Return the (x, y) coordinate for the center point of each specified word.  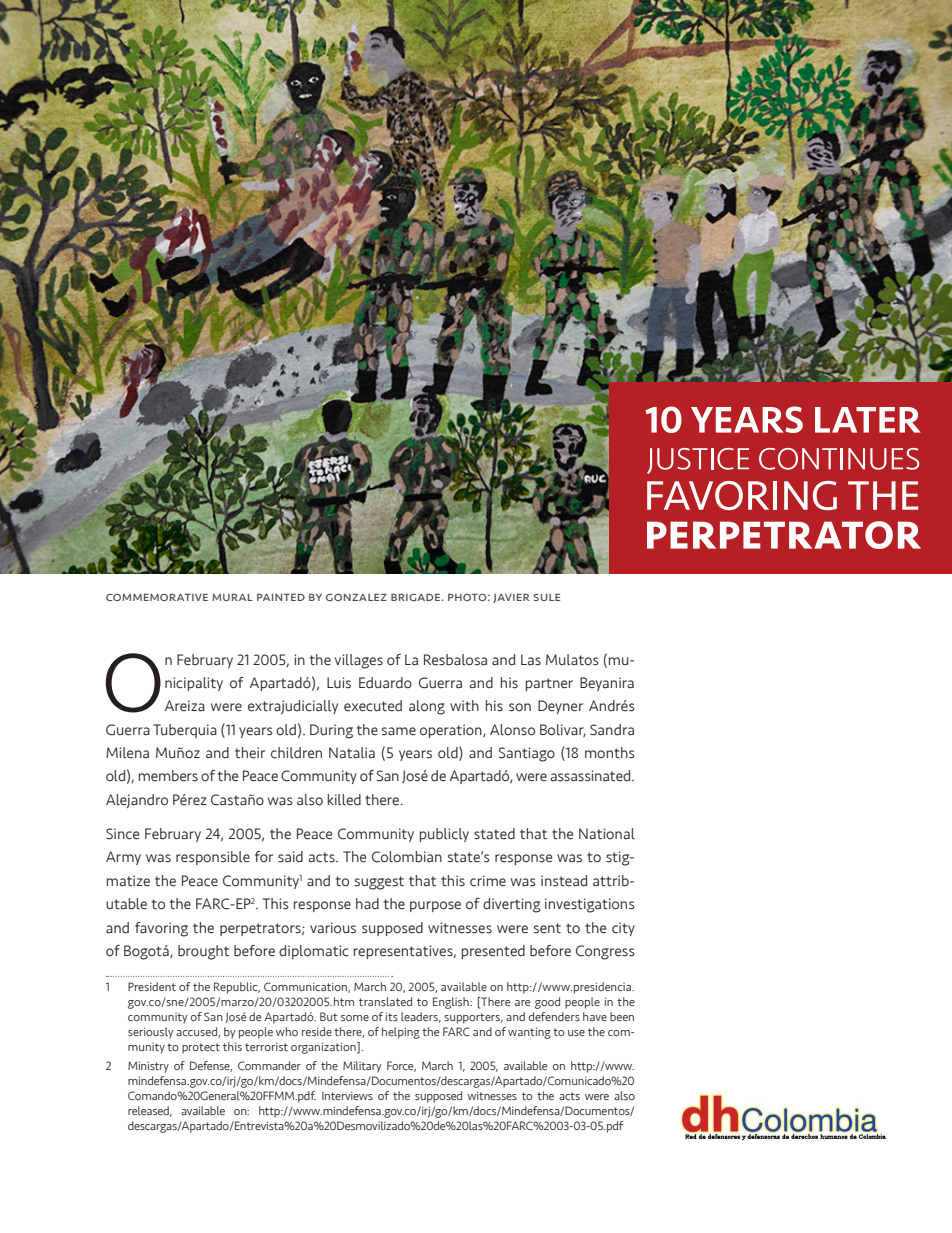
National (607, 834)
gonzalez (356, 597)
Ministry (148, 1067)
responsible (213, 858)
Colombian (407, 857)
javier (511, 598)
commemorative (157, 597)
